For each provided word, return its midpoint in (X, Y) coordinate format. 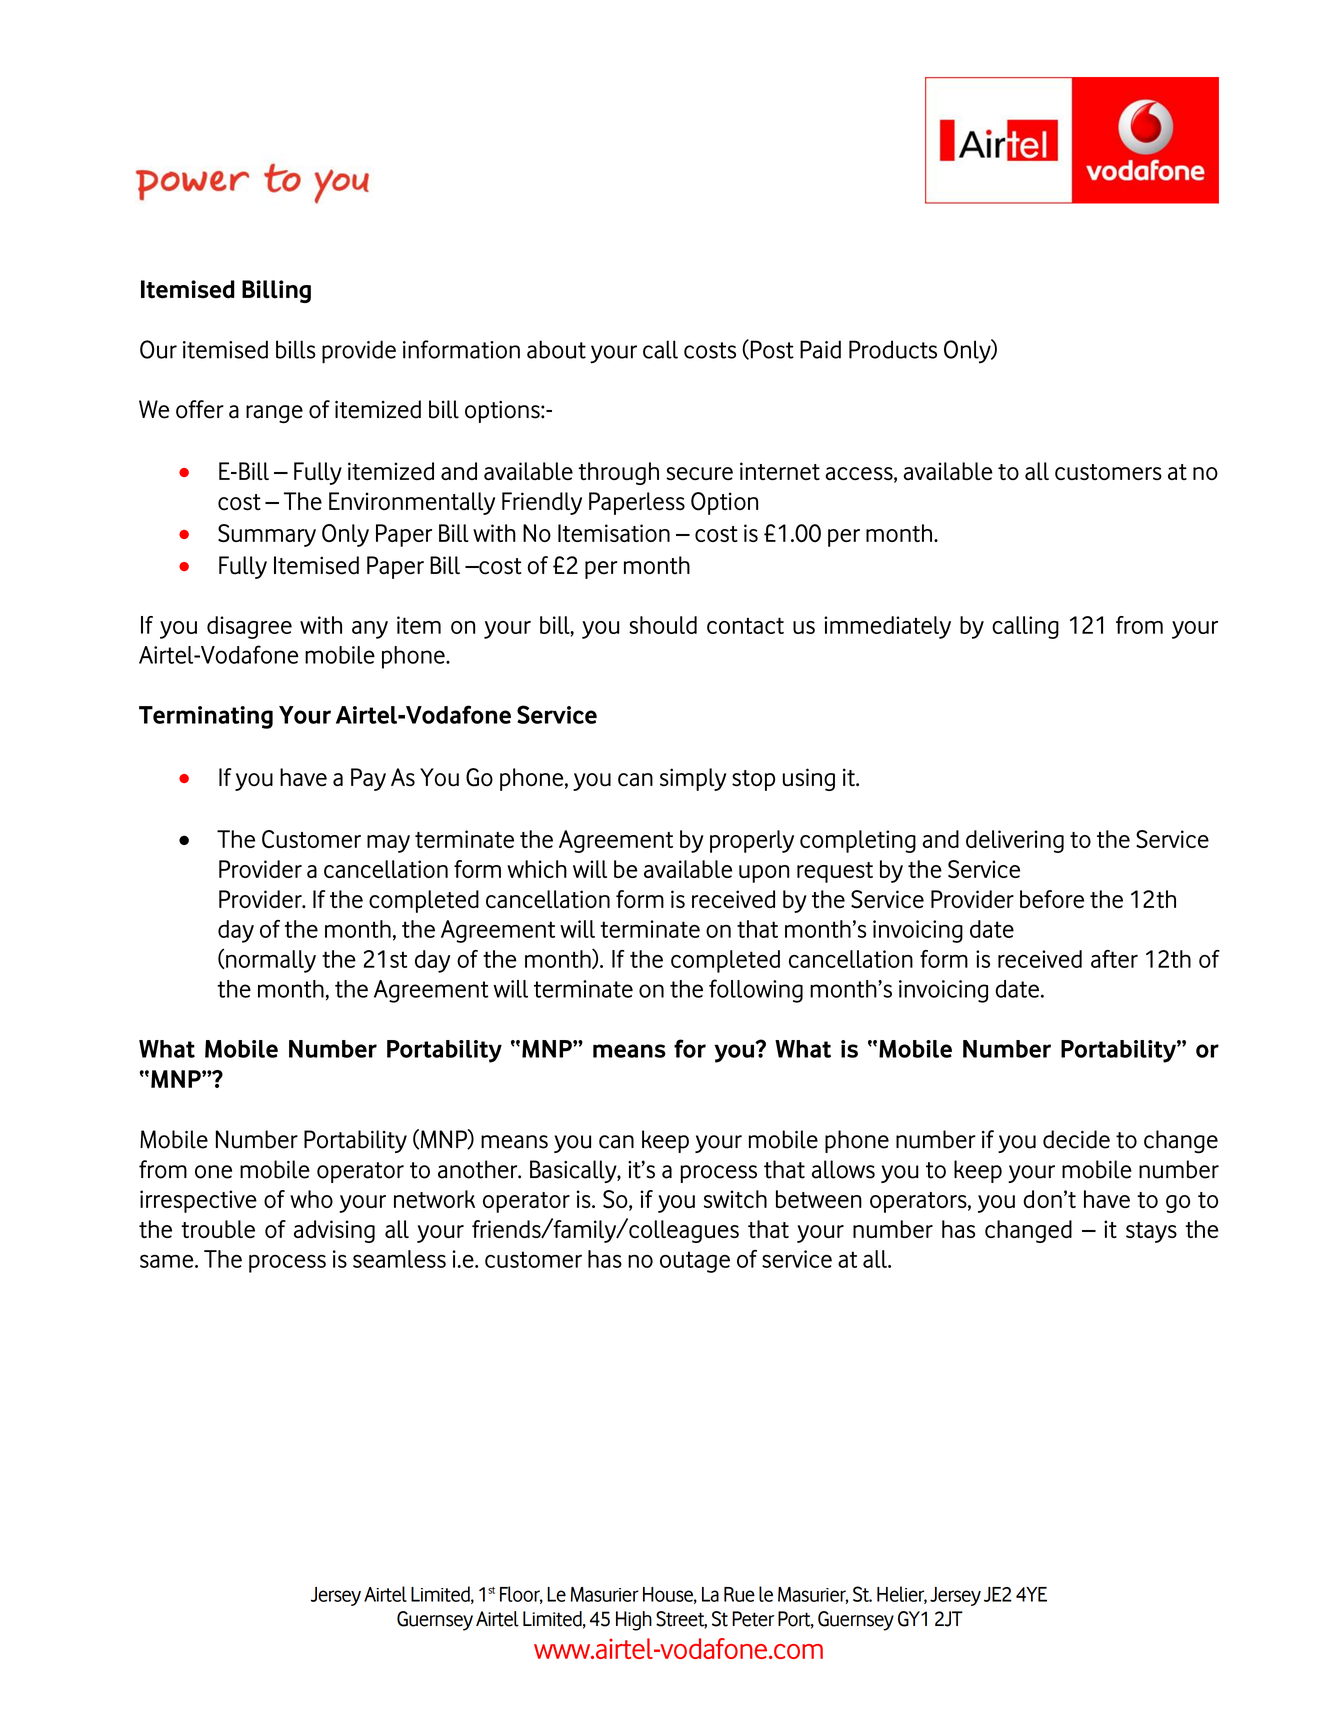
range (274, 414)
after (1114, 959)
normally (270, 961)
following (756, 991)
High (634, 1621)
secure (699, 473)
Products (893, 349)
